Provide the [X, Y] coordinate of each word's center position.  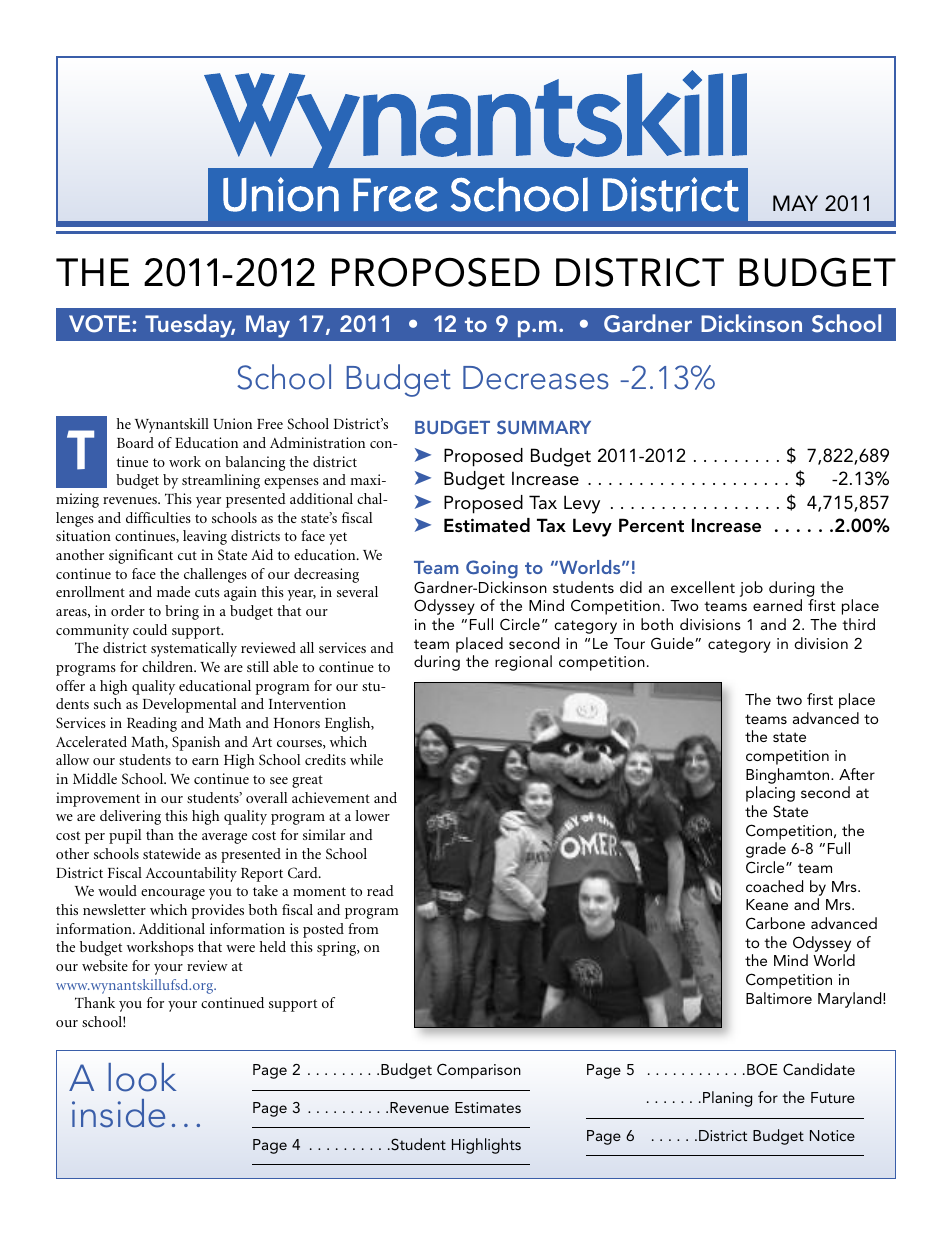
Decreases [536, 378]
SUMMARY [544, 427]
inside [118, 1113]
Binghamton [789, 776]
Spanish [196, 743]
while [366, 759]
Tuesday [190, 326]
